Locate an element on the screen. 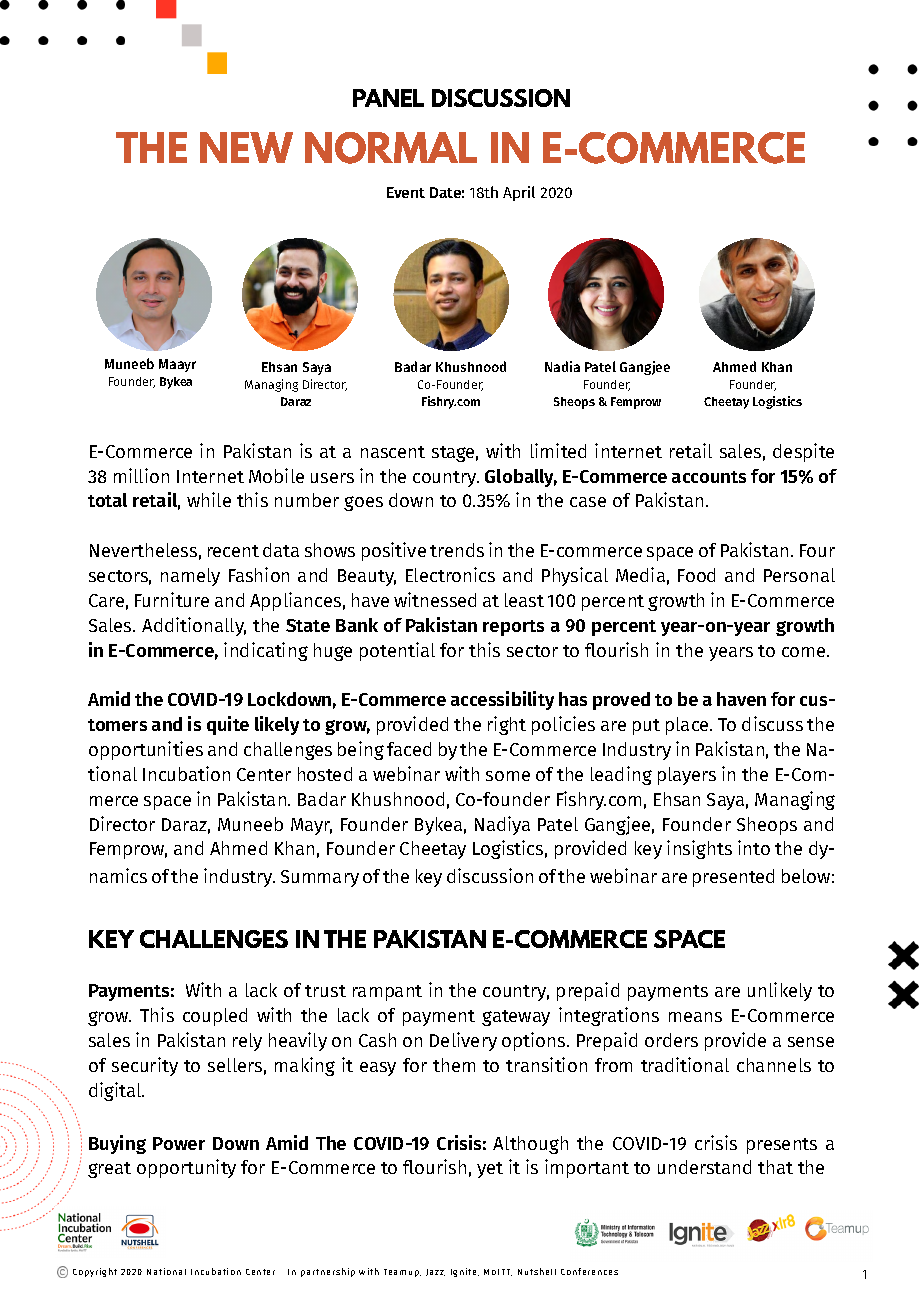 The image size is (924, 1308). April is located at coordinates (519, 193).
